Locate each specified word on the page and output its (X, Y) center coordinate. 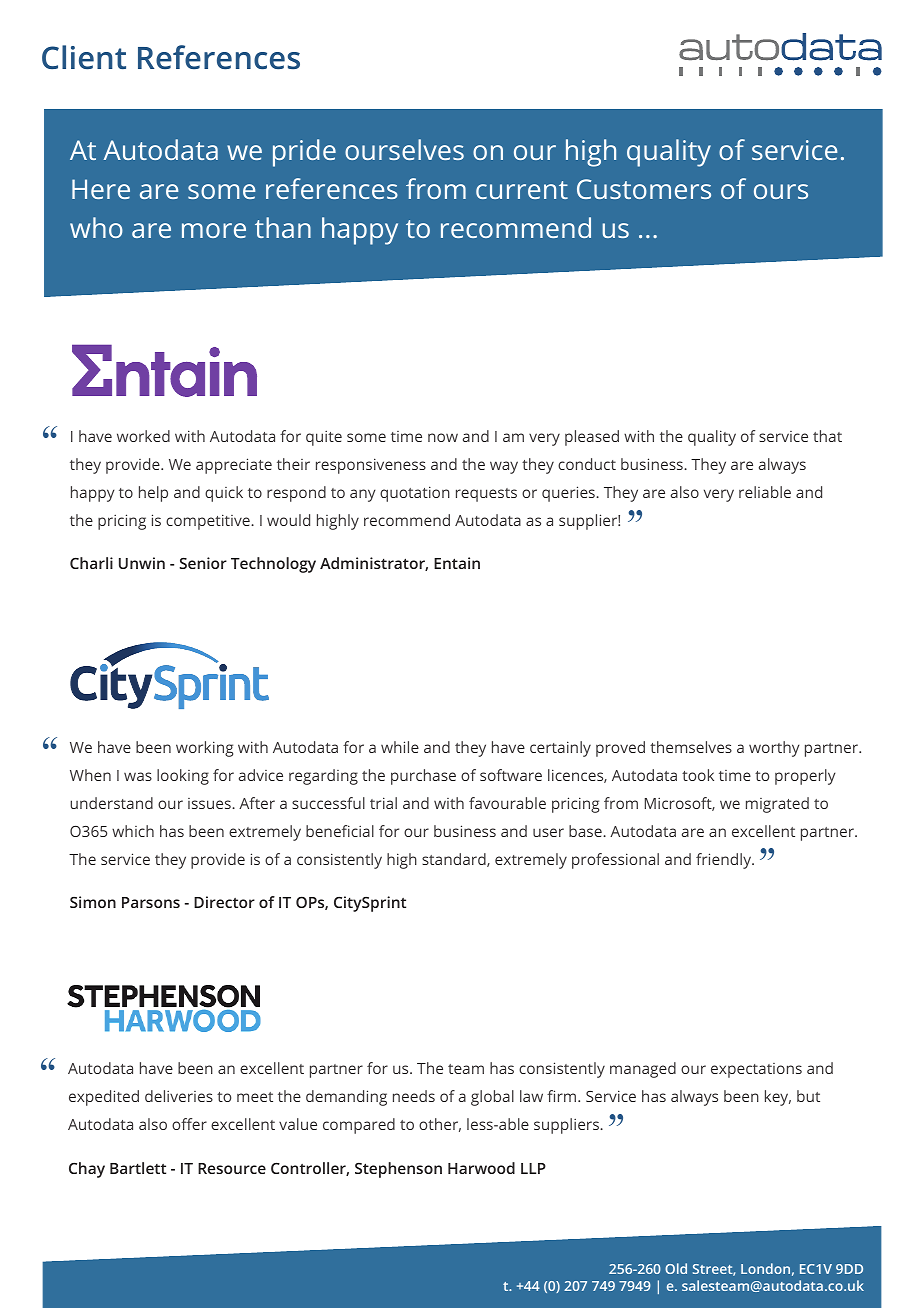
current (522, 190)
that (827, 436)
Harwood (481, 1168)
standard (455, 860)
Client (84, 57)
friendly (725, 861)
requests (486, 495)
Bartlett (138, 1168)
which (133, 831)
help (153, 494)
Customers (644, 189)
